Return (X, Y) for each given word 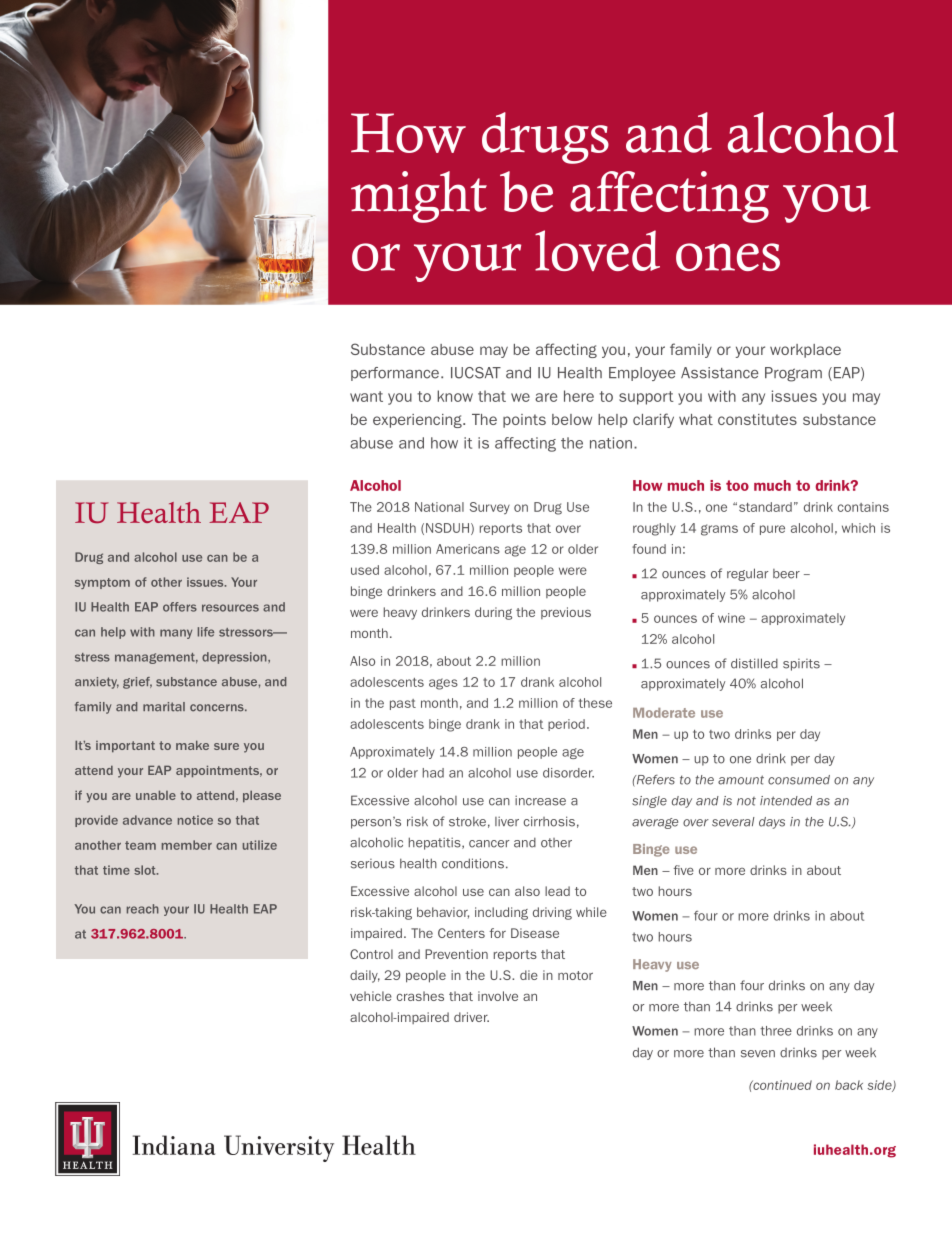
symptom (102, 583)
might (419, 197)
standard (765, 507)
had (433, 773)
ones (728, 257)
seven (758, 1054)
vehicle (371, 996)
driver (471, 1017)
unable (156, 795)
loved (597, 250)
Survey (490, 508)
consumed (799, 780)
